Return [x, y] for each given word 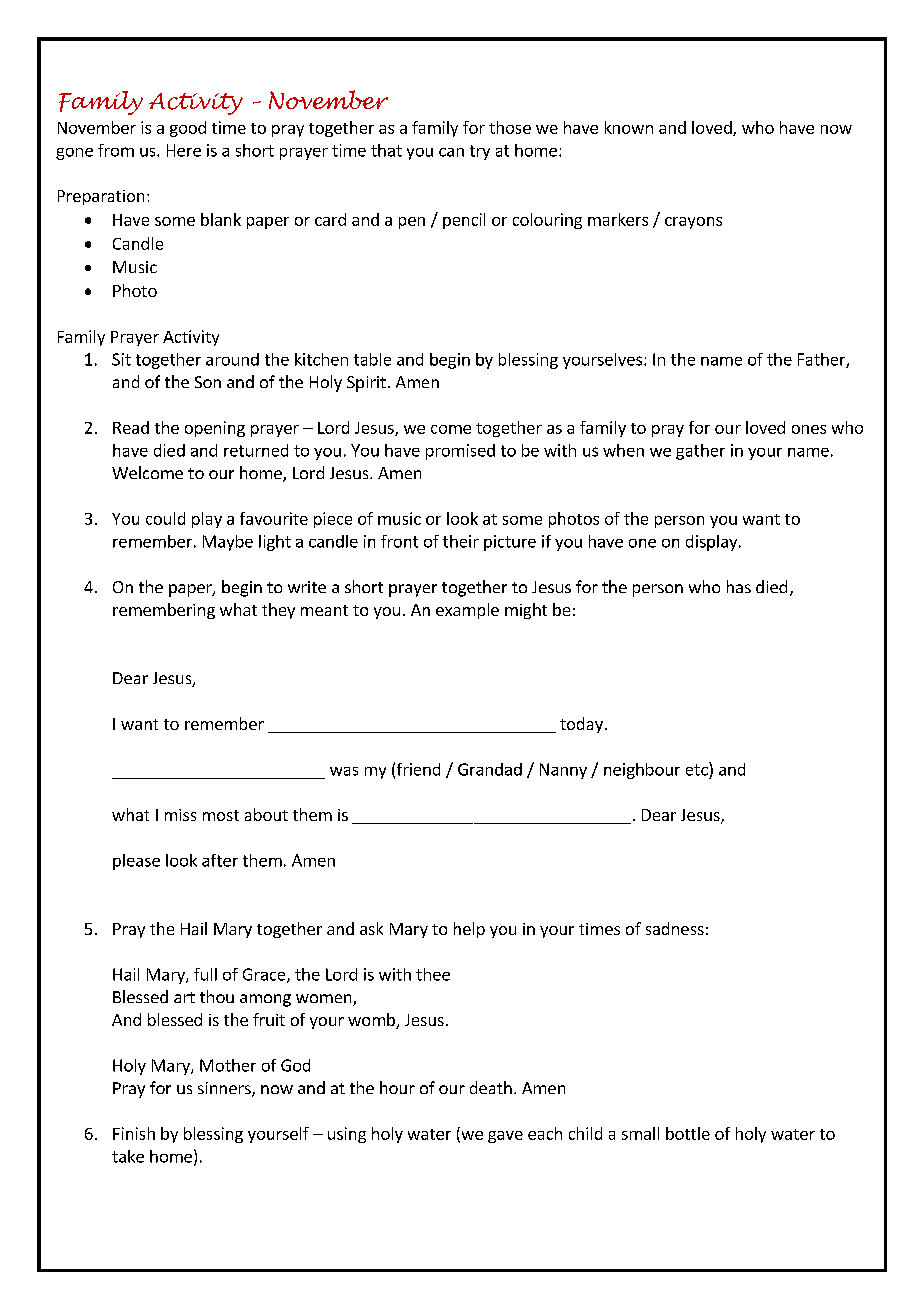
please [136, 862]
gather [700, 452]
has [739, 586]
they [278, 611]
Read [131, 427]
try [480, 152]
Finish [134, 1133]
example [467, 611]
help [469, 930]
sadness [675, 928]
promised [460, 452]
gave [505, 1137]
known [629, 127]
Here [184, 150]
